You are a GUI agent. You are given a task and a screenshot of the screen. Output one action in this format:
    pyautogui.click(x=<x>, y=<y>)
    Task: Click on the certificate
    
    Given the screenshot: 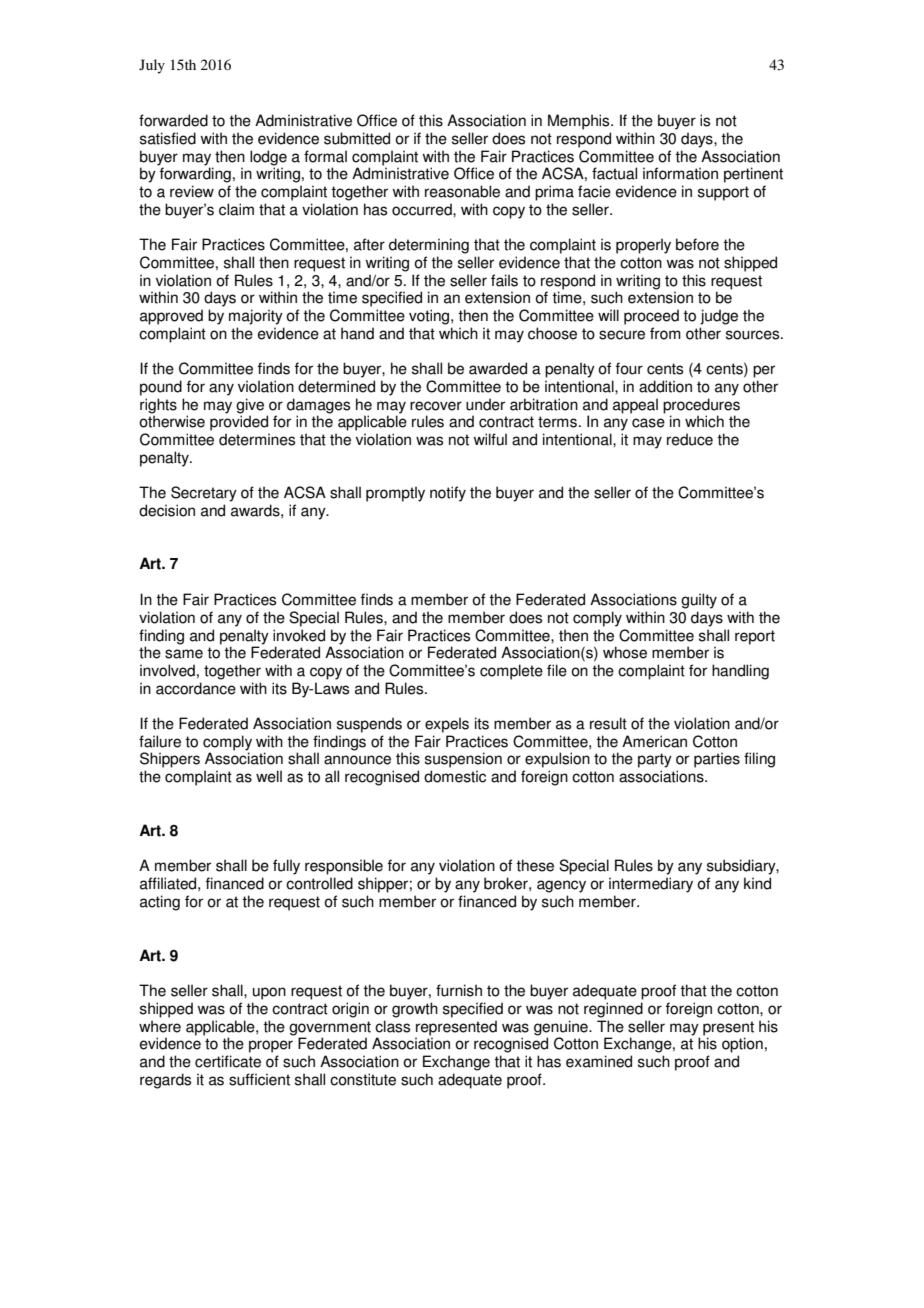 What is the action you would take?
    pyautogui.click(x=228, y=1061)
